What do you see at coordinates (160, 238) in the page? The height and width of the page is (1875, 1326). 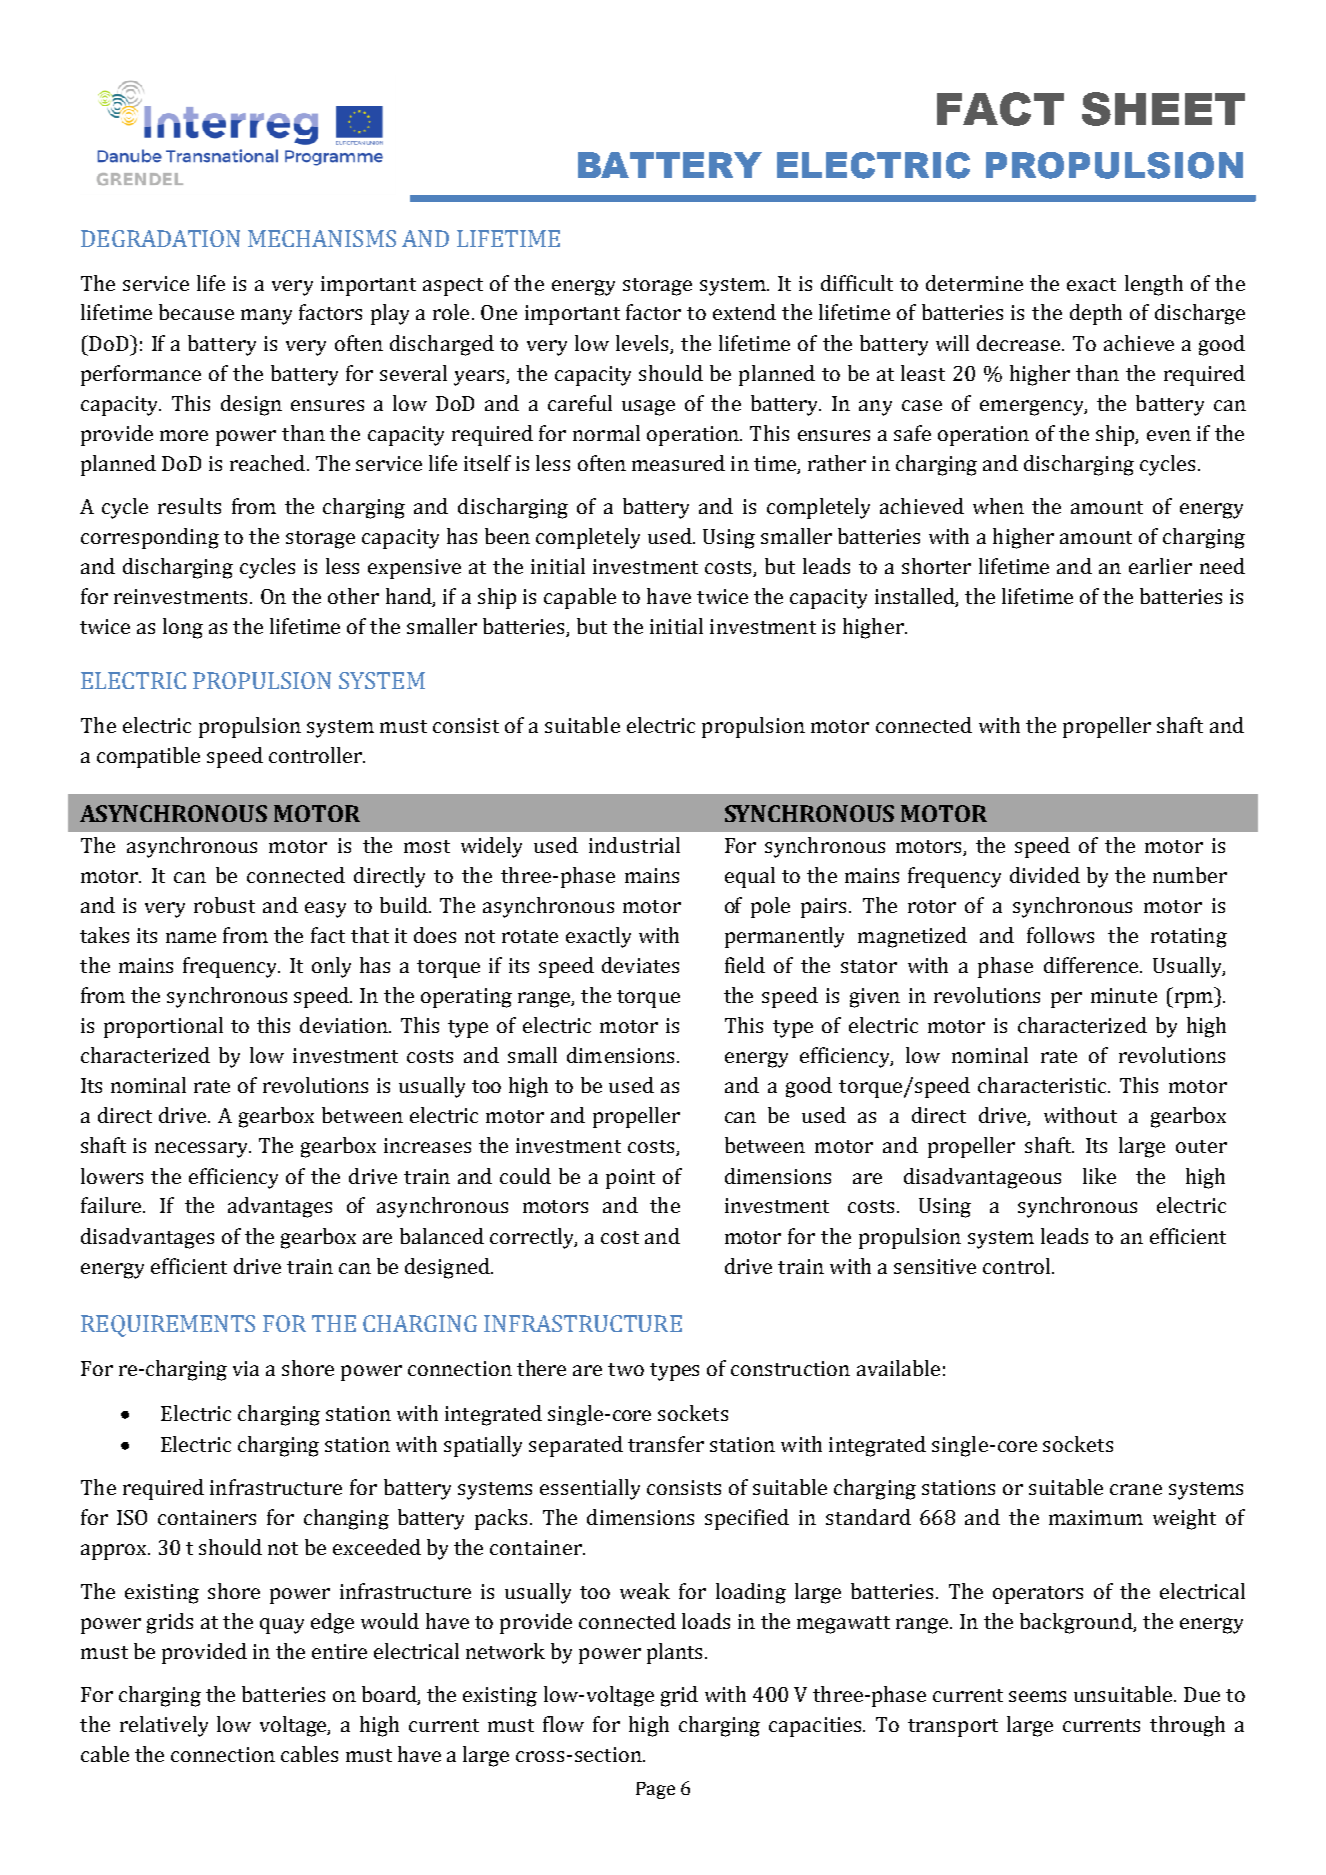 I see `DEGRADATION` at bounding box center [160, 238].
